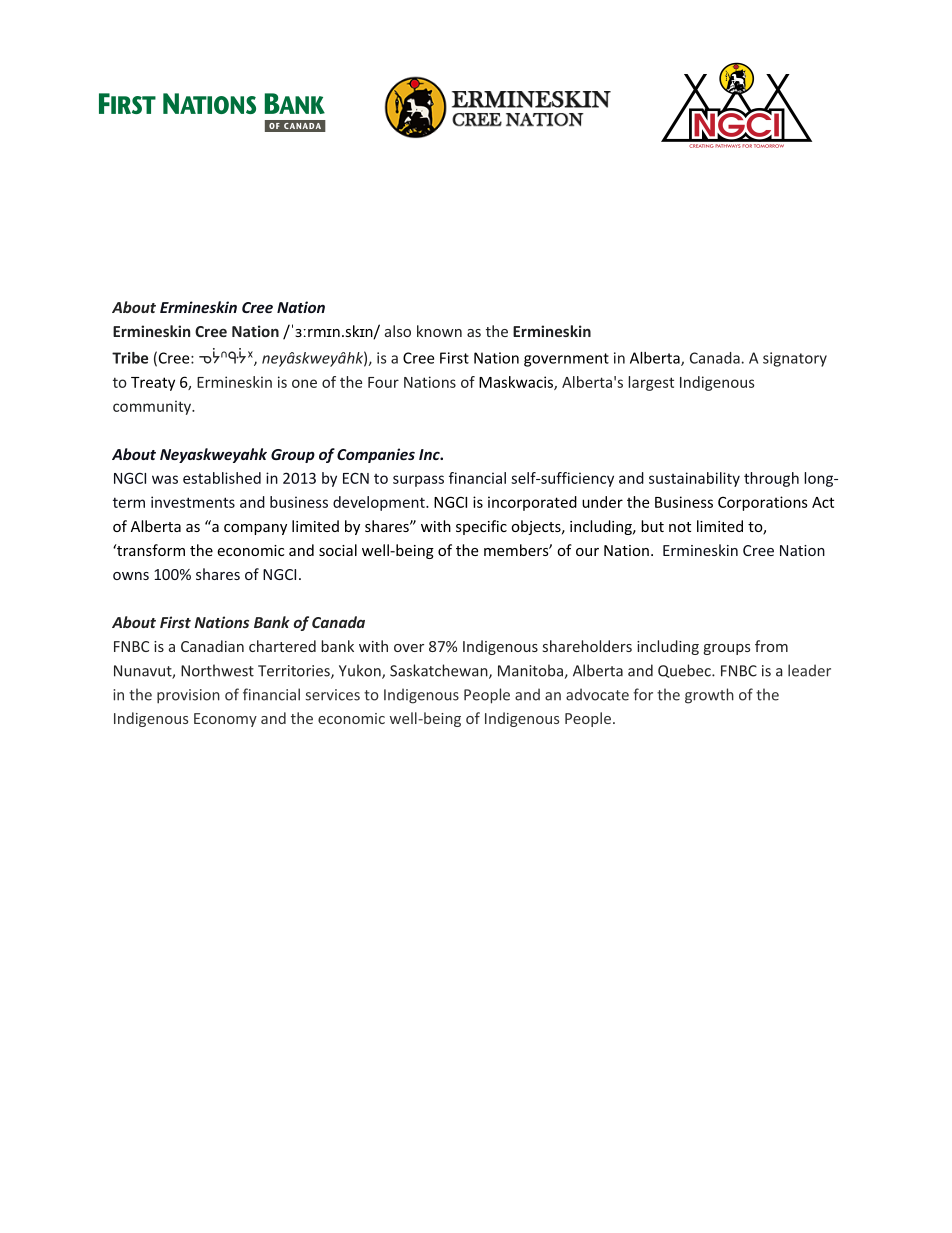 The height and width of the page is (1233, 952). What do you see at coordinates (383, 382) in the page?
I see `Four` at bounding box center [383, 382].
